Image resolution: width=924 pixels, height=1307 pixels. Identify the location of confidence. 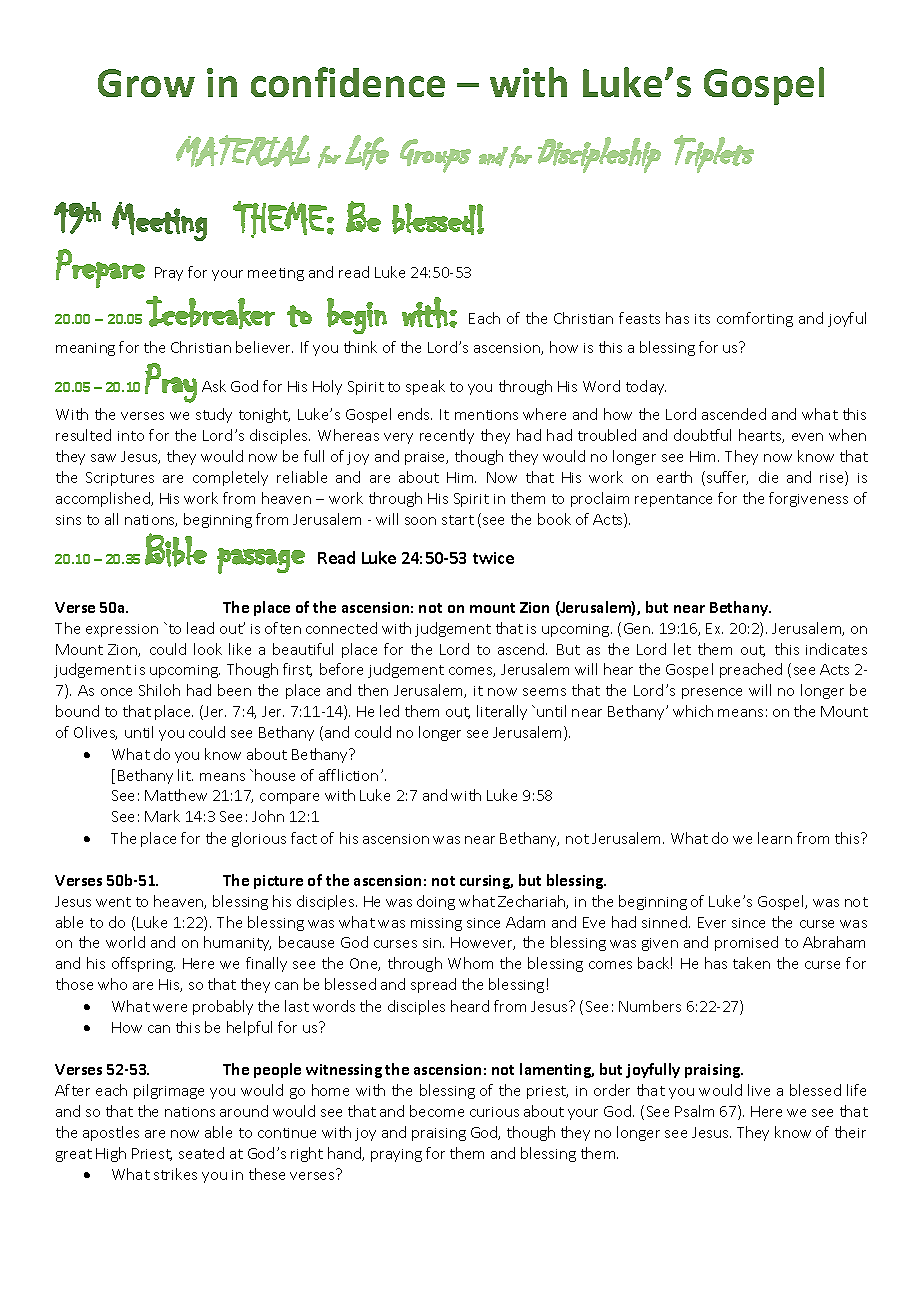
(348, 82).
